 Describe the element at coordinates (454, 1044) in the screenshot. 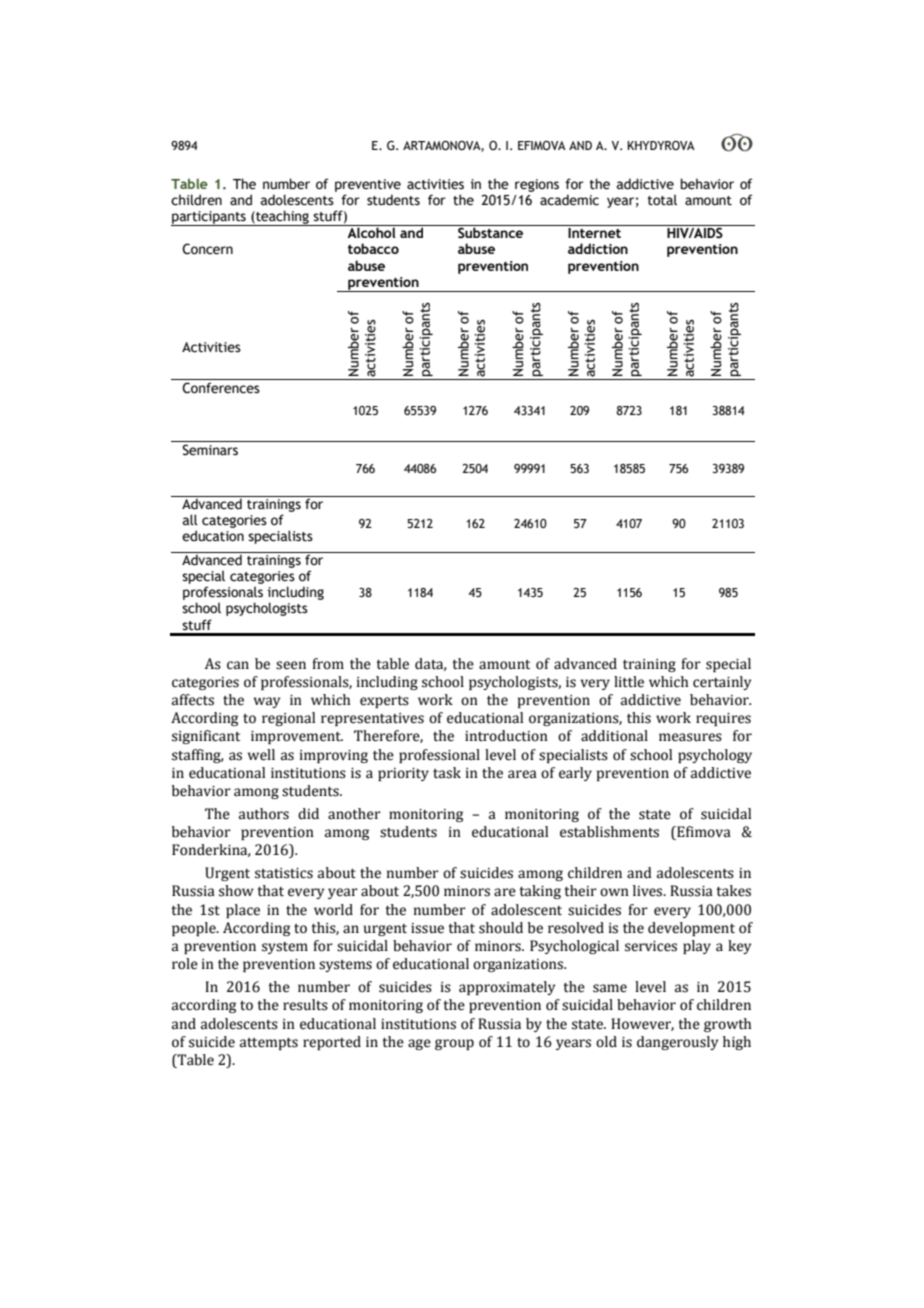

I see `group` at that location.
